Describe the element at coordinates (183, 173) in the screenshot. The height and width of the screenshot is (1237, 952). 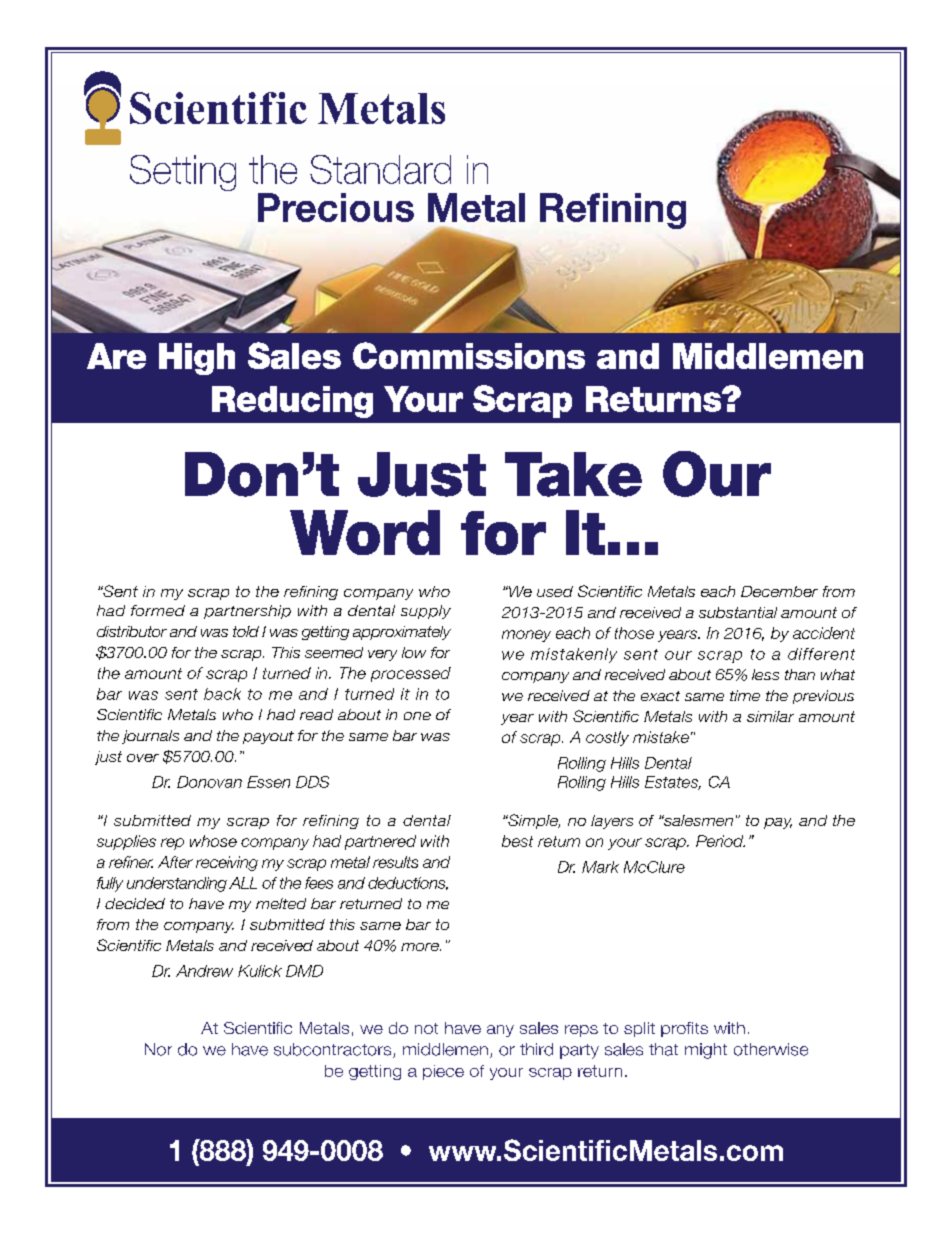
I see `Setting` at that location.
